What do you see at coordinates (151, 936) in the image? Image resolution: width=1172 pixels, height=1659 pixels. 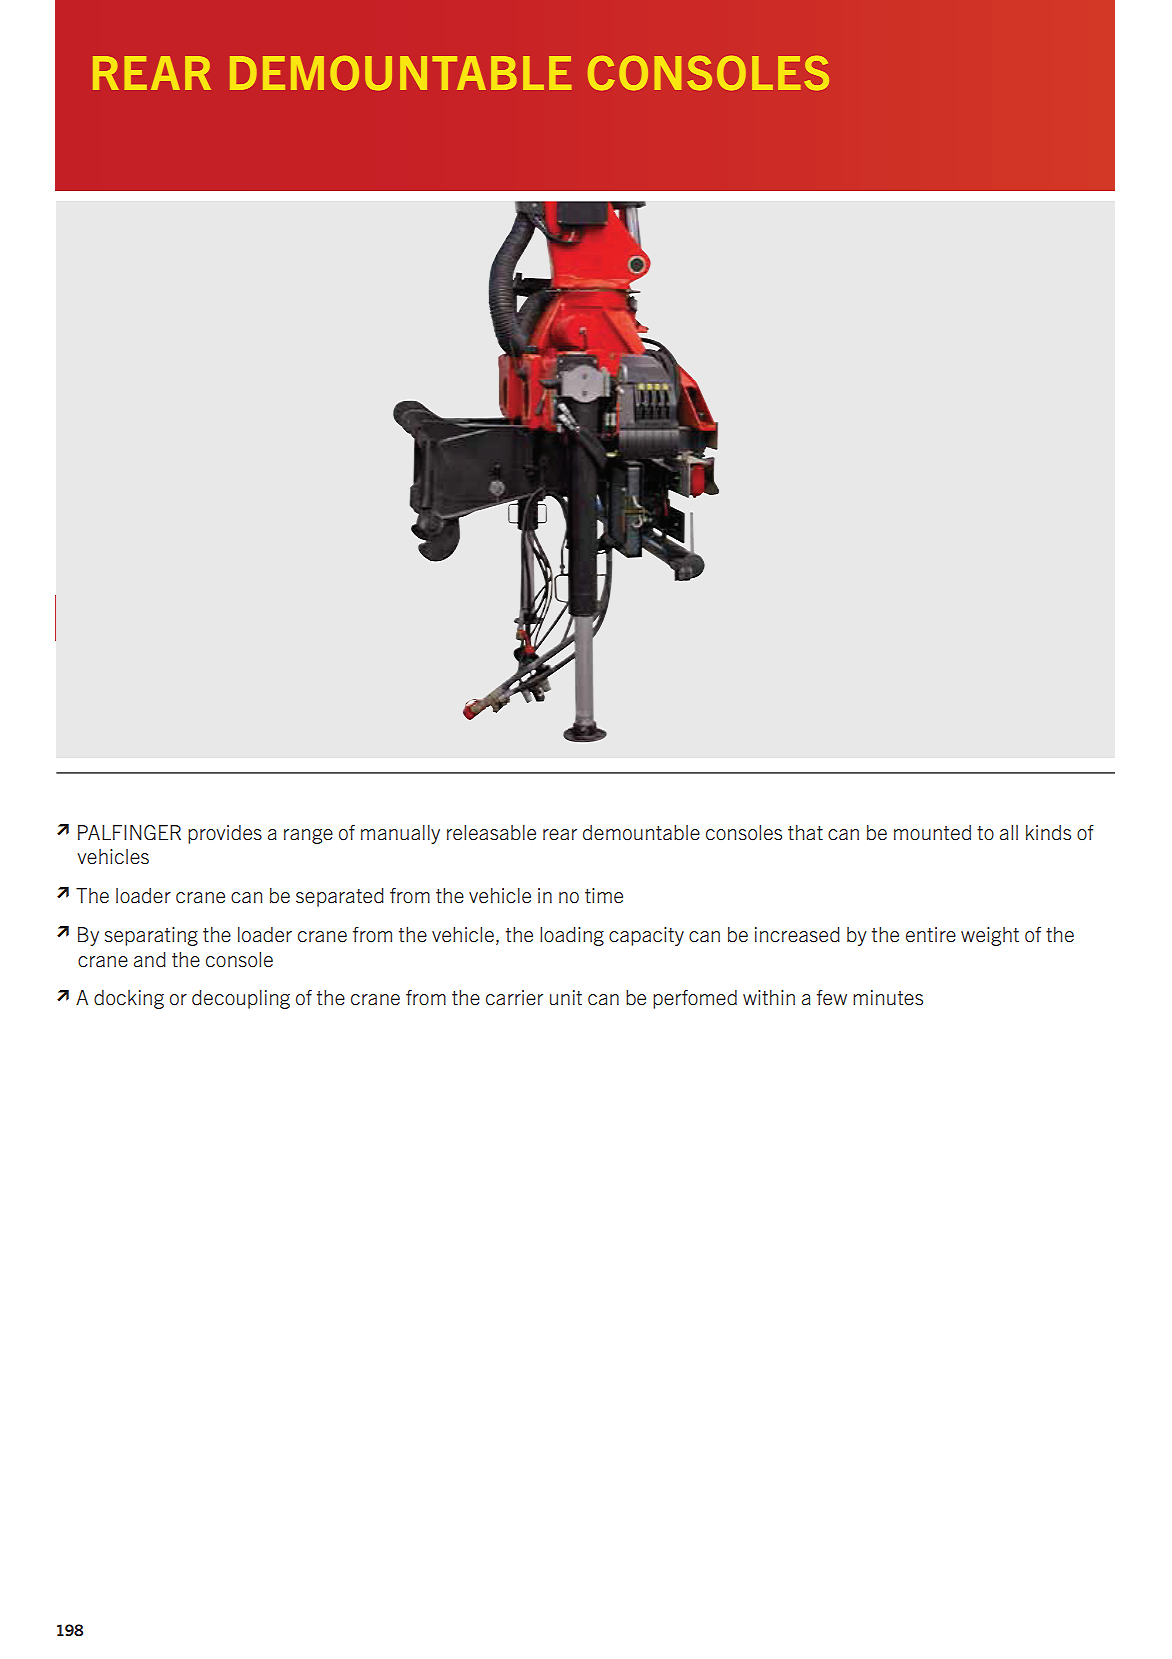 I see `separating` at bounding box center [151, 936].
